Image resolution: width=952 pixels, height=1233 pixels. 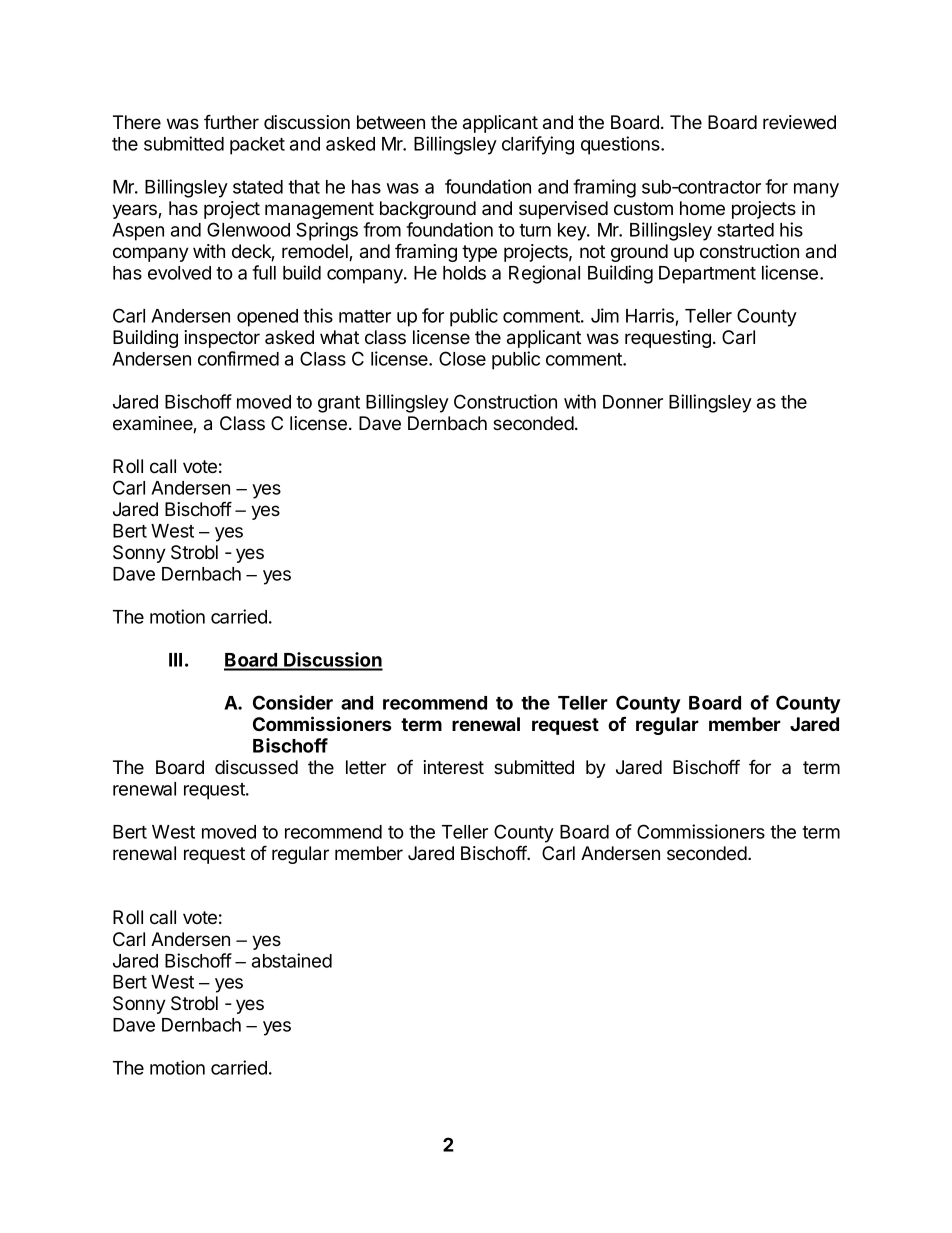 What do you see at coordinates (257, 146) in the image?
I see `packet` at bounding box center [257, 146].
